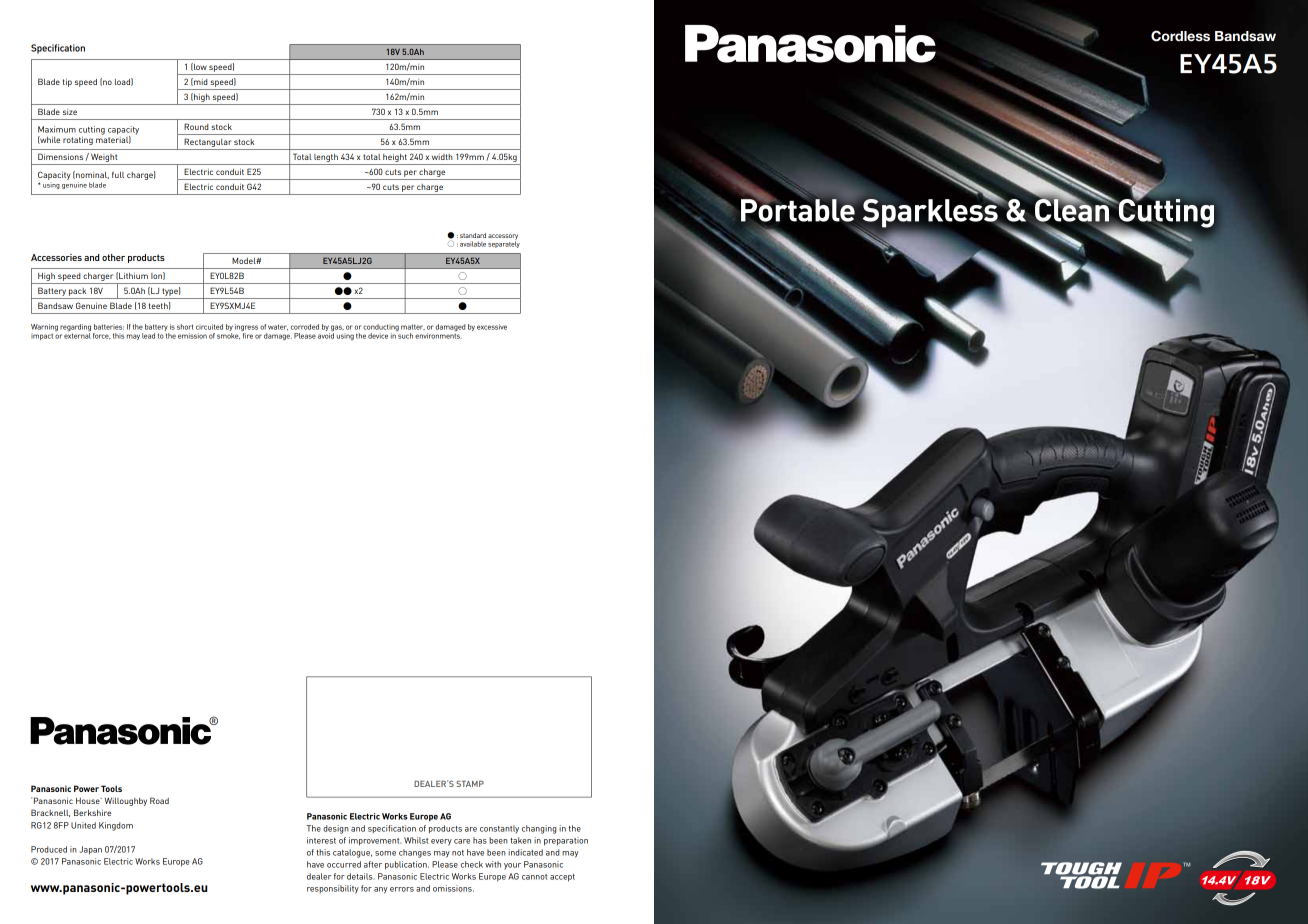 The image size is (1308, 924). What do you see at coordinates (113, 257) in the document?
I see `other` at bounding box center [113, 257].
